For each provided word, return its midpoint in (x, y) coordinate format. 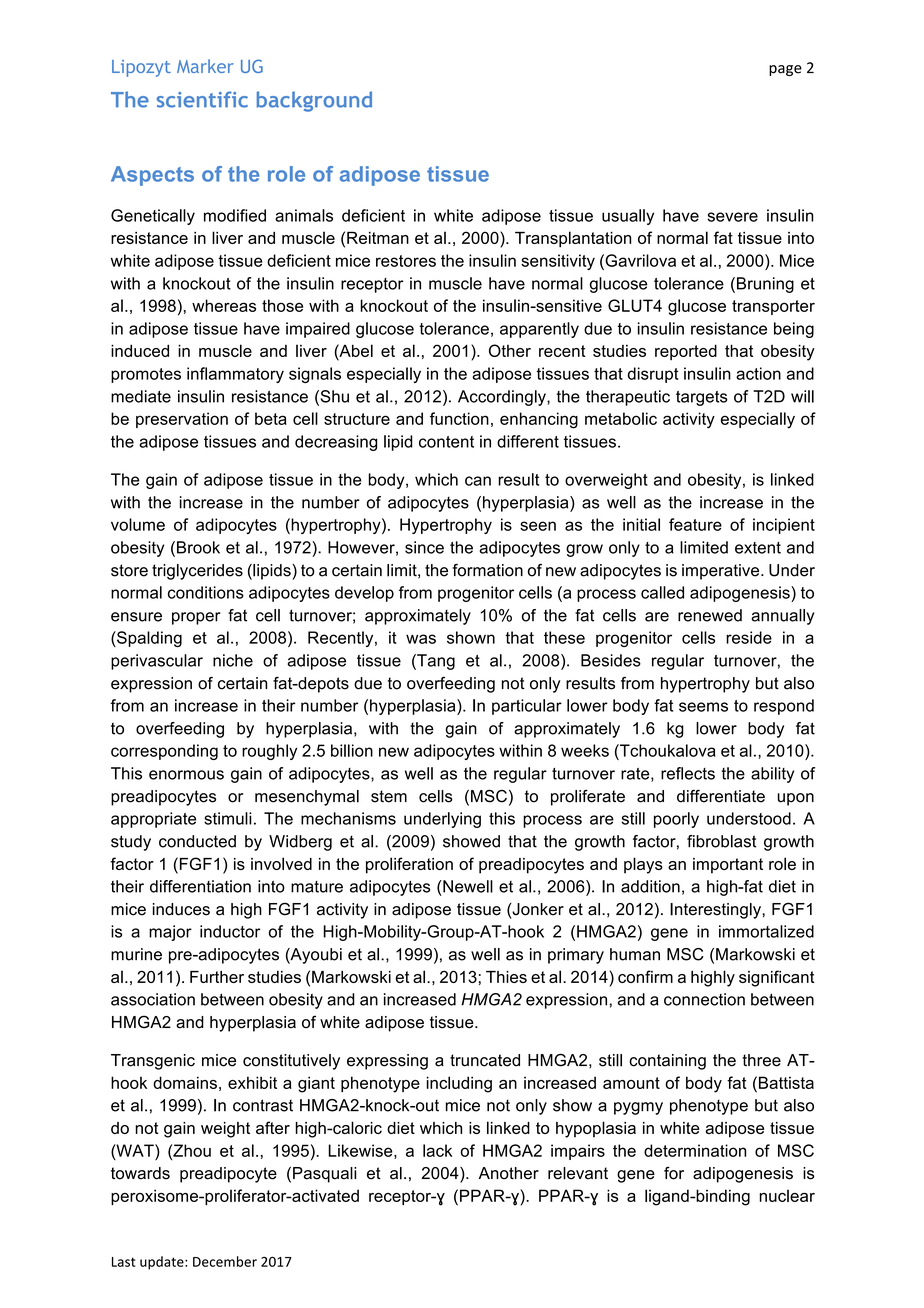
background (314, 101)
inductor (230, 931)
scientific (202, 99)
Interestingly (716, 911)
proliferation (409, 865)
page (785, 70)
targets (702, 398)
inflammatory (235, 375)
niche (233, 660)
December (225, 1261)
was (421, 639)
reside (749, 637)
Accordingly (503, 398)
